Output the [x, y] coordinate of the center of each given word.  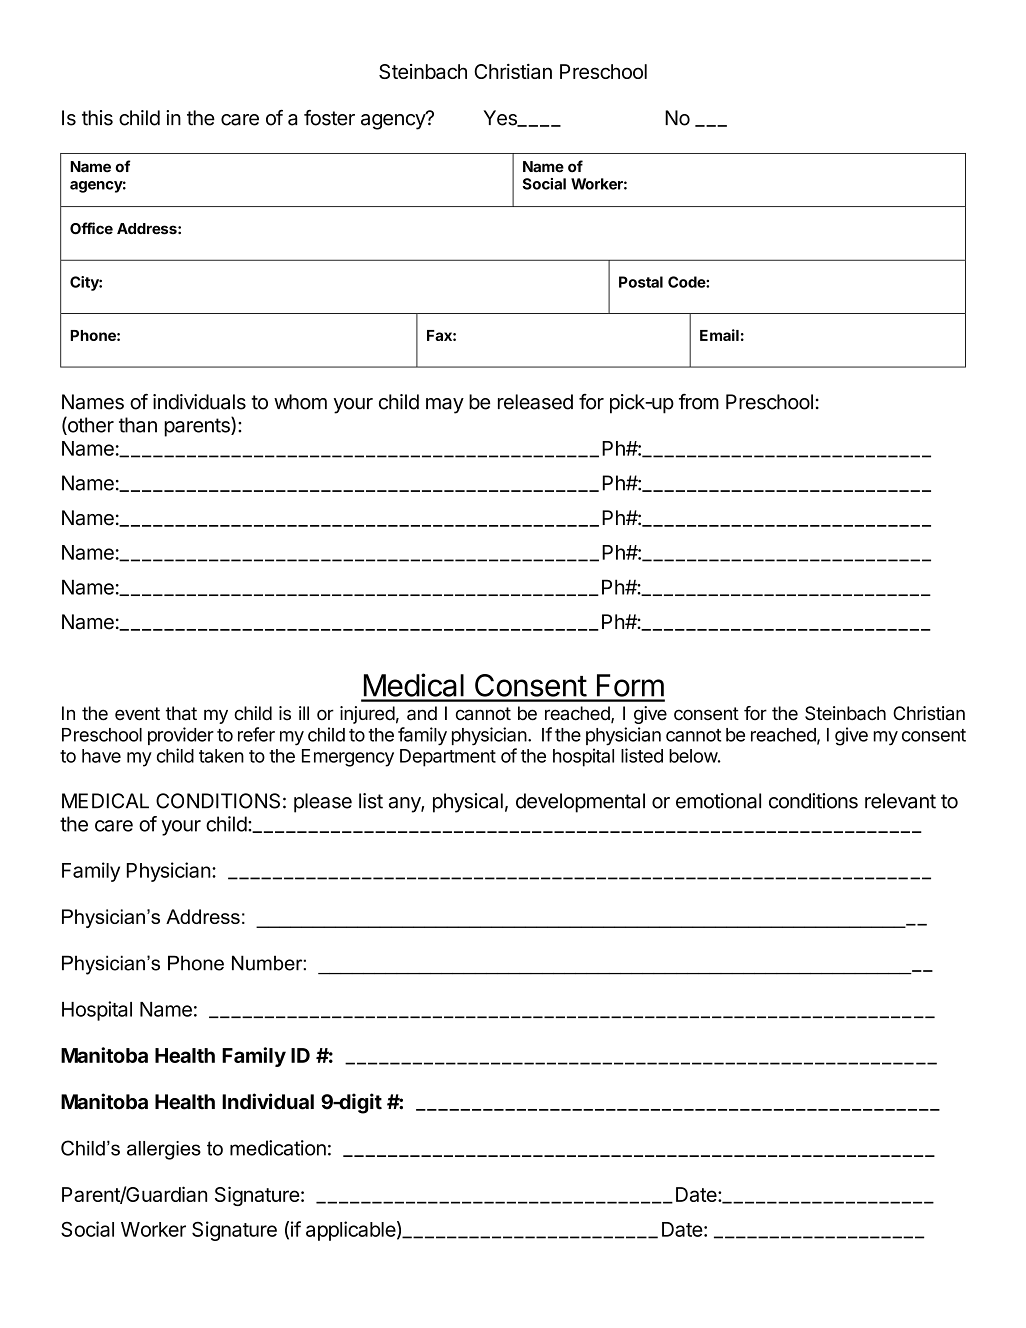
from [699, 402]
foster [329, 118]
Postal [641, 282]
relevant [900, 801]
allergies [164, 1150]
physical [468, 803]
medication [278, 1148]
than [138, 425]
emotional [718, 801]
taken [221, 756]
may [445, 406]
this [97, 118]
